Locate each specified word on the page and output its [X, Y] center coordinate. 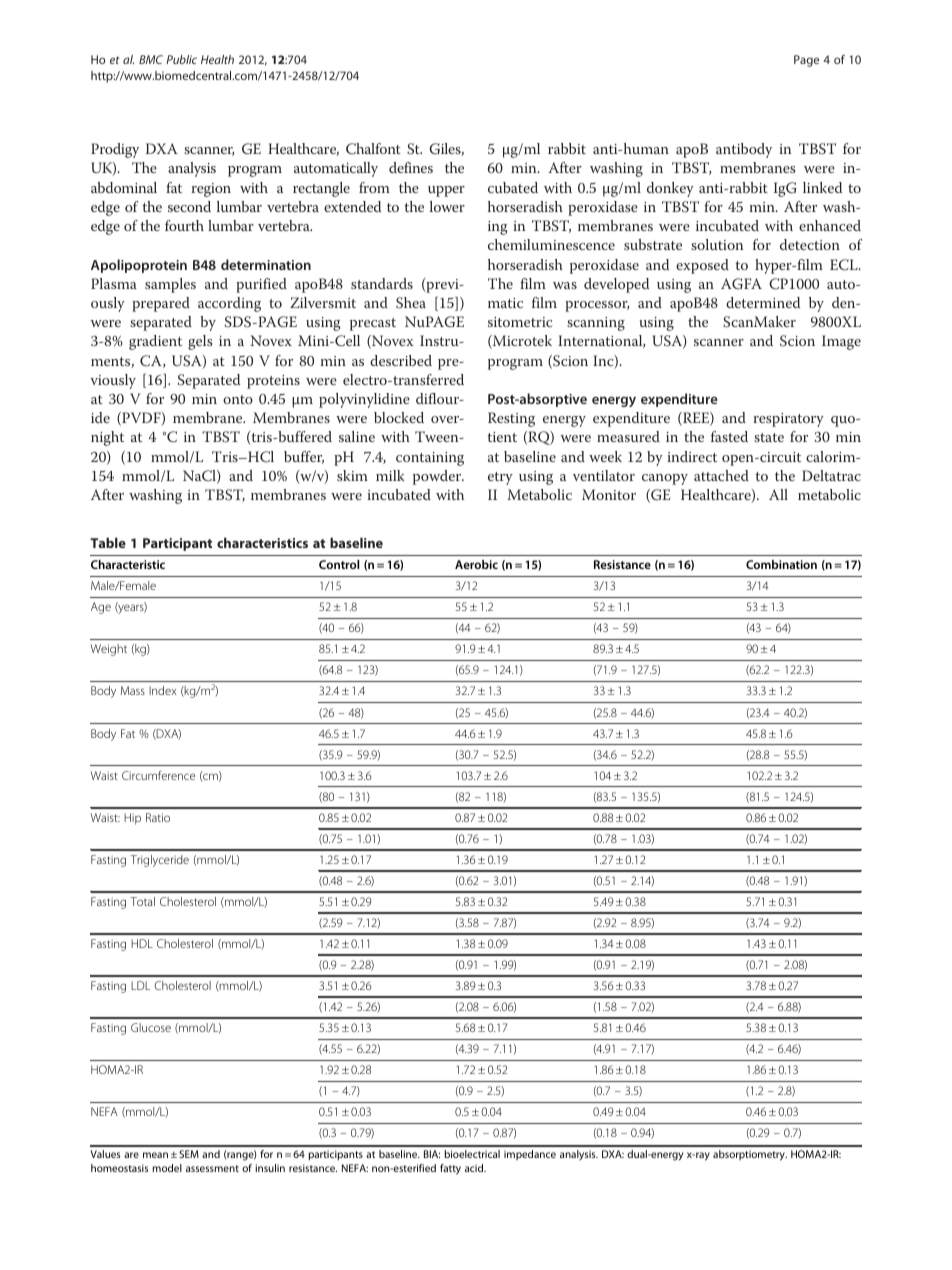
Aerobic [476, 564]
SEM [189, 1154]
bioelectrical [472, 1154]
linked [822, 187]
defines [411, 167]
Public [181, 59]
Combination [781, 564]
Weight [109, 650]
